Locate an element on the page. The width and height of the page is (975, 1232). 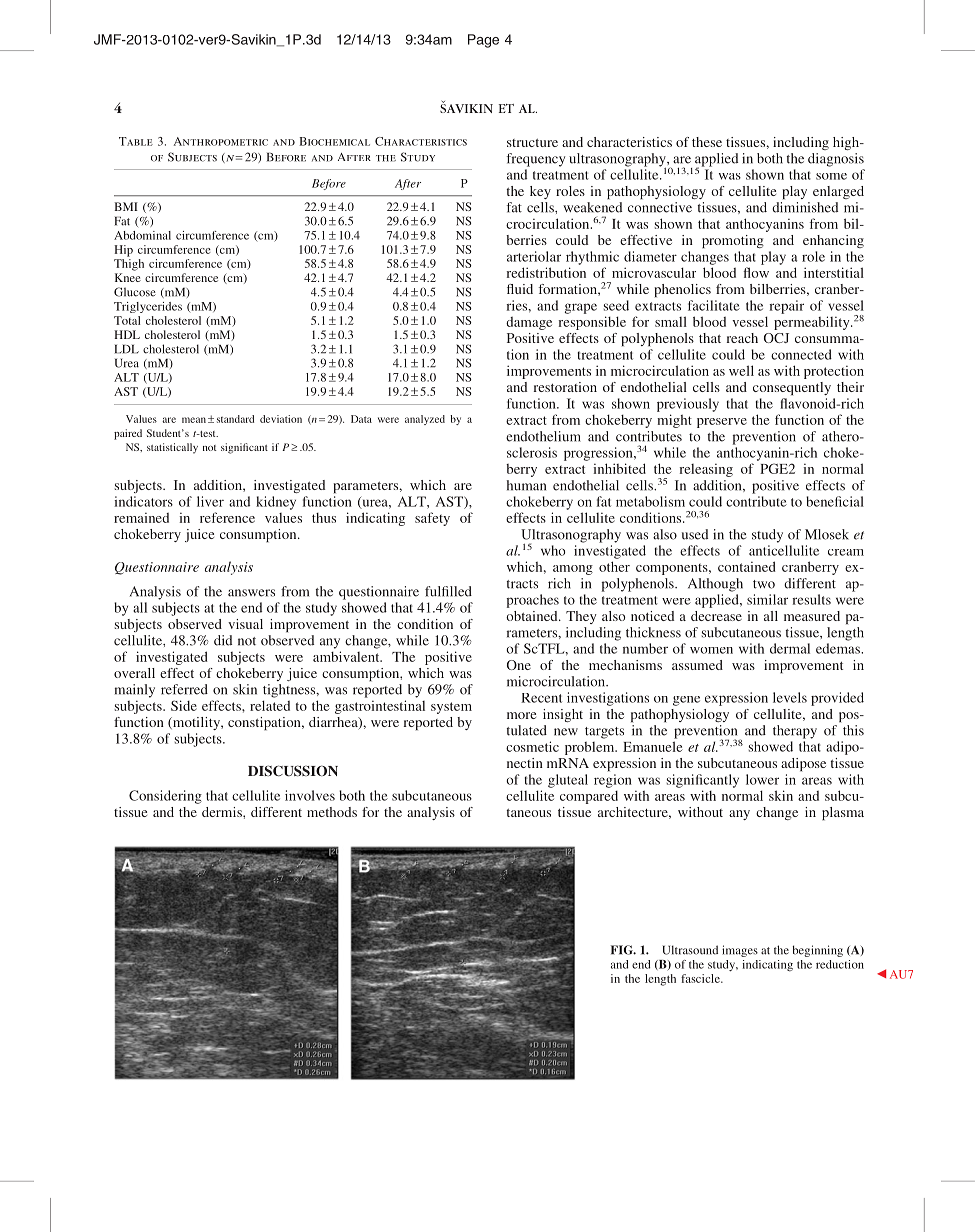
dermis is located at coordinates (223, 812).
